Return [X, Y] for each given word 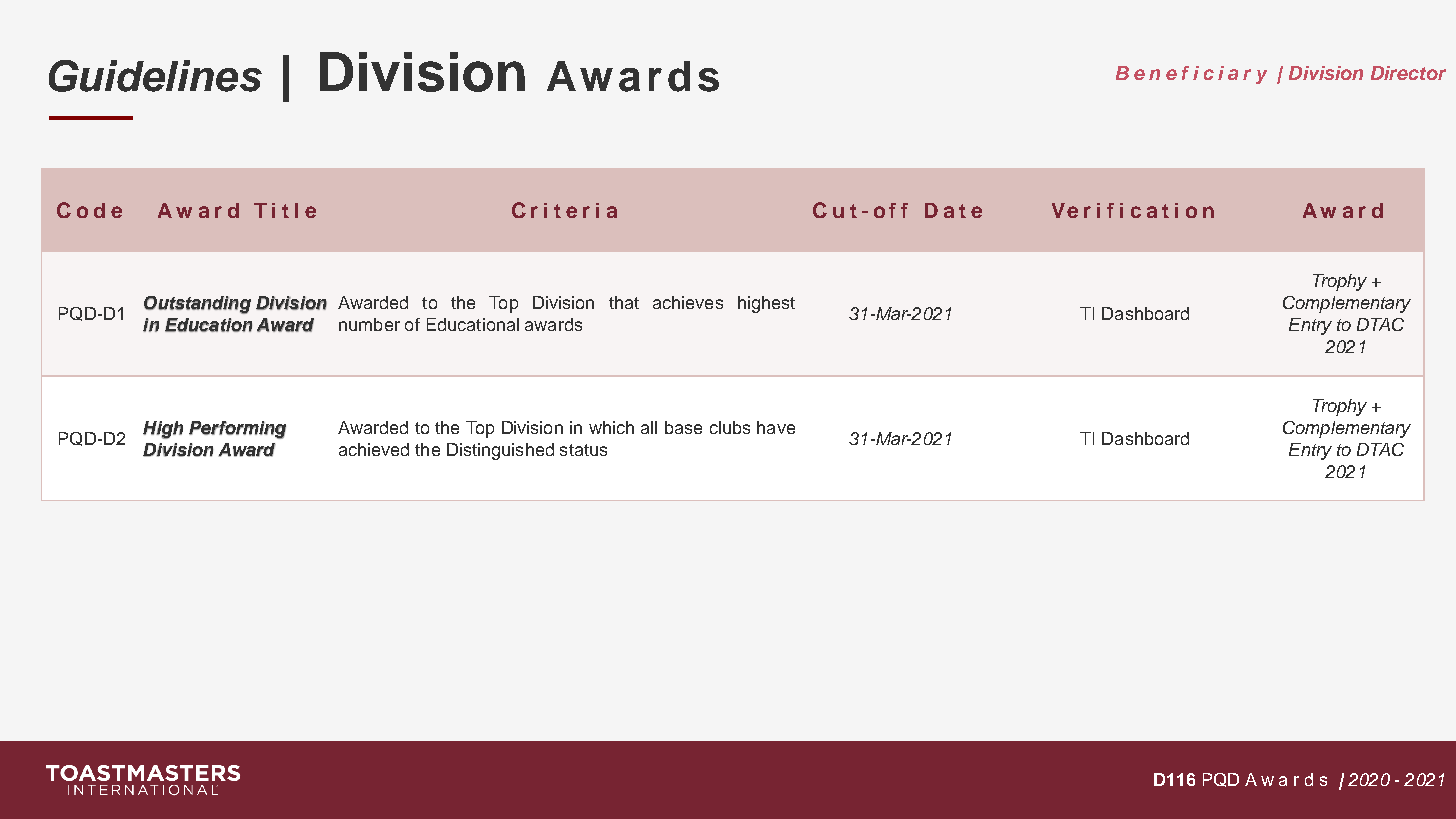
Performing [237, 430]
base [683, 427]
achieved [374, 449]
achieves [688, 302]
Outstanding [197, 305]
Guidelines [155, 76]
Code [89, 210]
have [776, 427]
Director [1408, 73]
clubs [730, 427]
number [369, 324]
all [649, 427]
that [624, 302]
